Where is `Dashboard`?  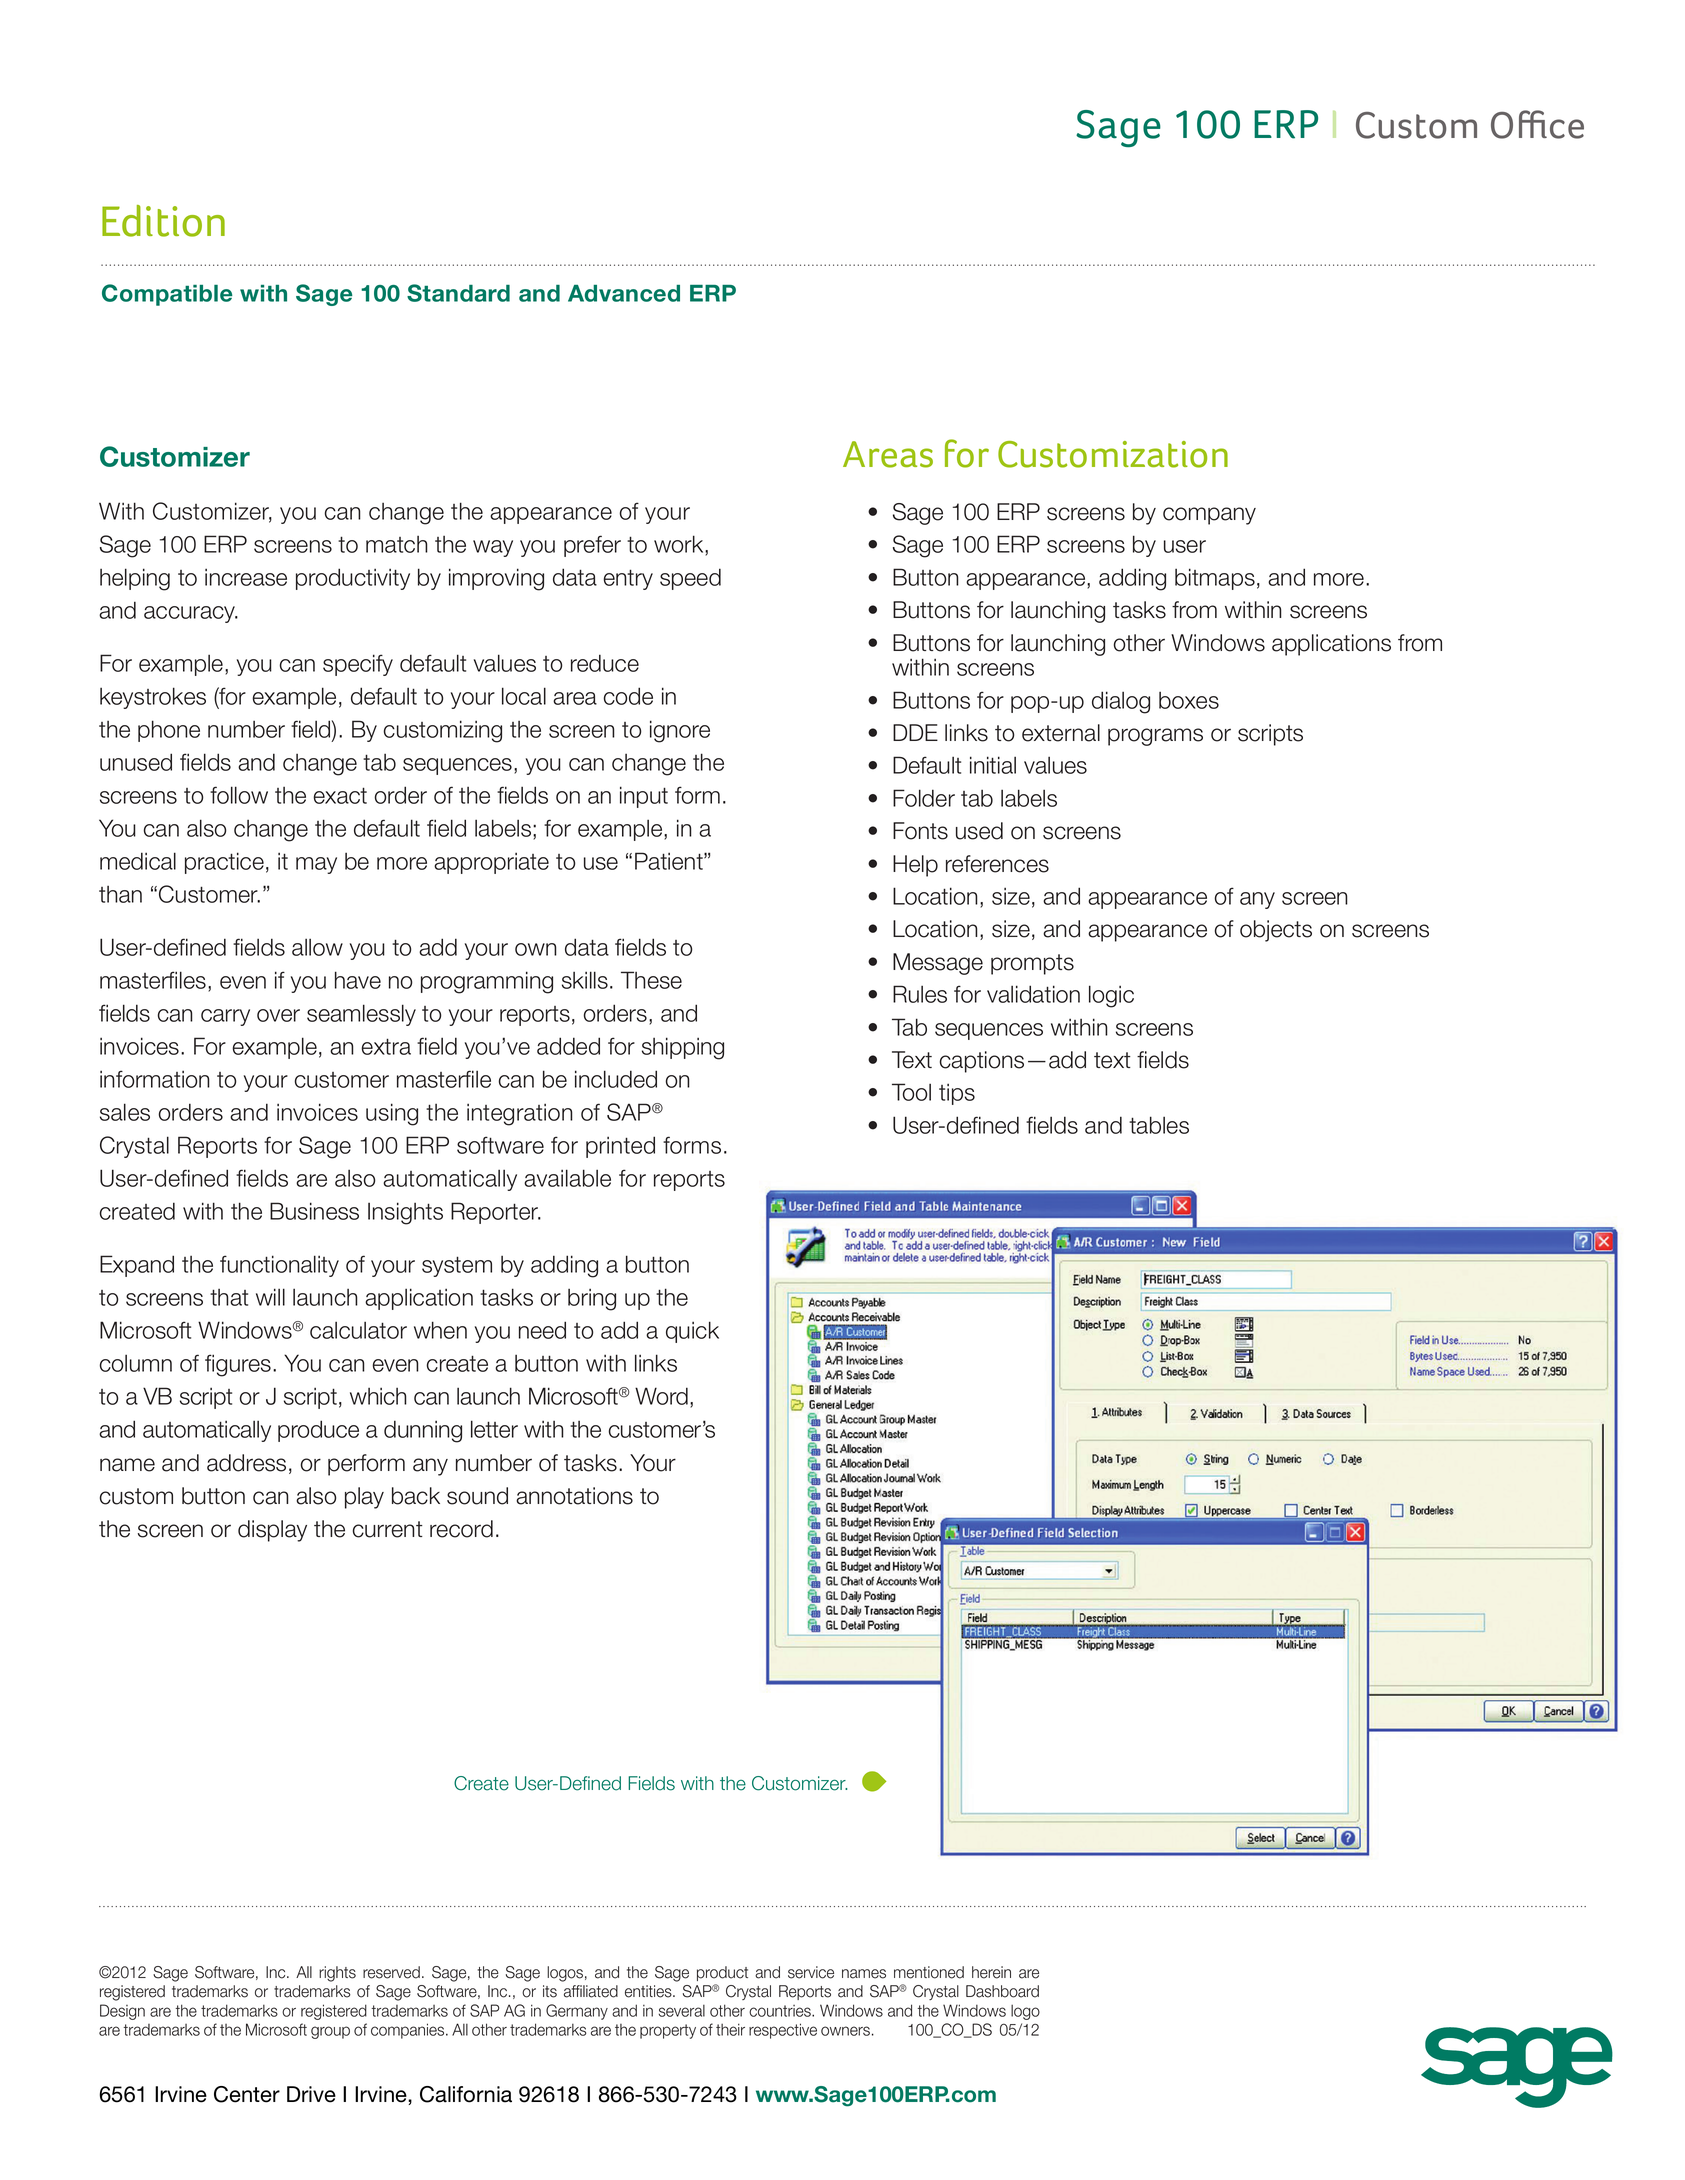 Dashboard is located at coordinates (1002, 1991).
